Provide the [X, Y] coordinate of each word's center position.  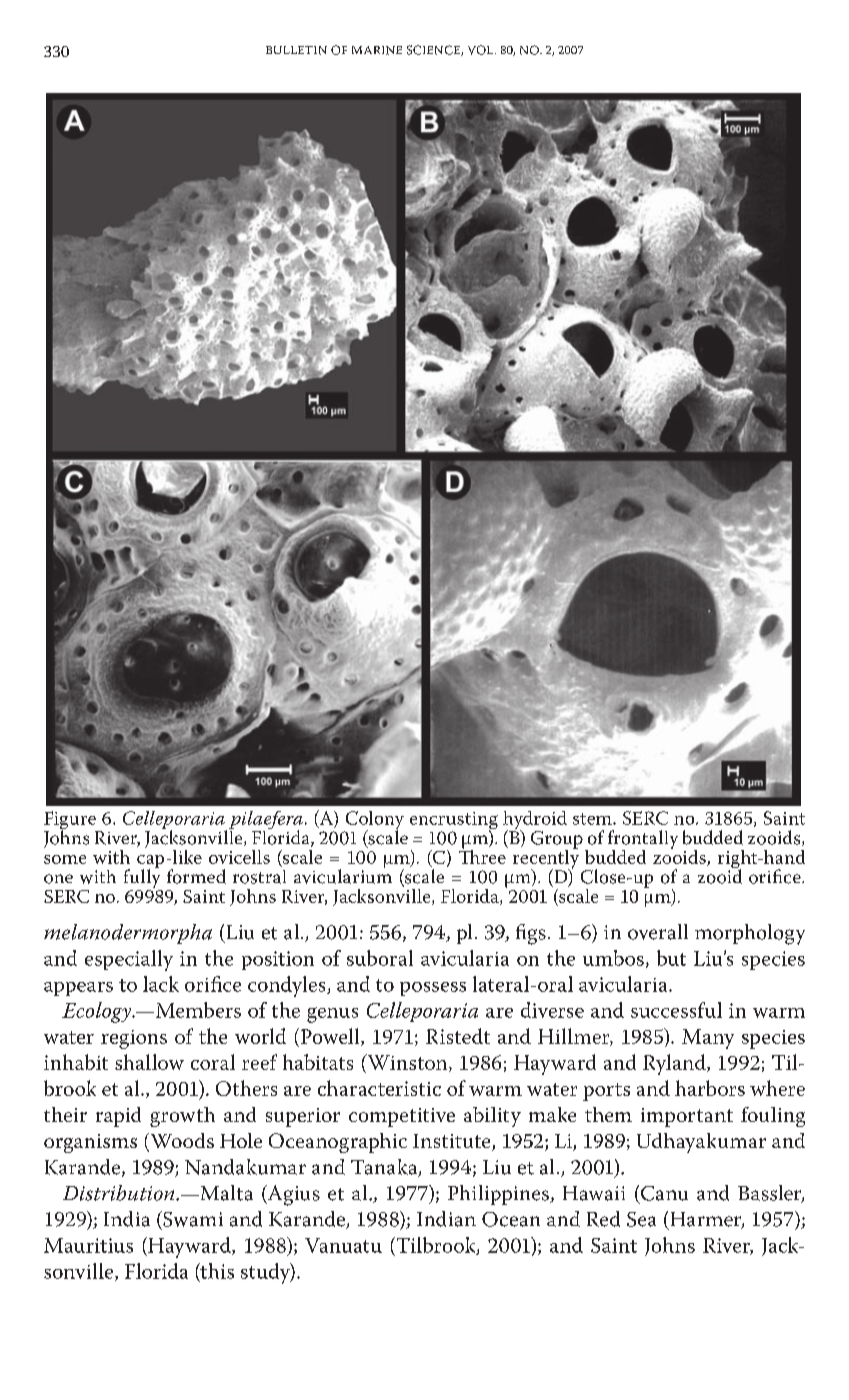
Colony [374, 821]
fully [143, 879]
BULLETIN [296, 50]
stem [593, 819]
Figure [71, 821]
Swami [192, 1219]
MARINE [377, 50]
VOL [482, 50]
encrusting [454, 822]
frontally [643, 840]
